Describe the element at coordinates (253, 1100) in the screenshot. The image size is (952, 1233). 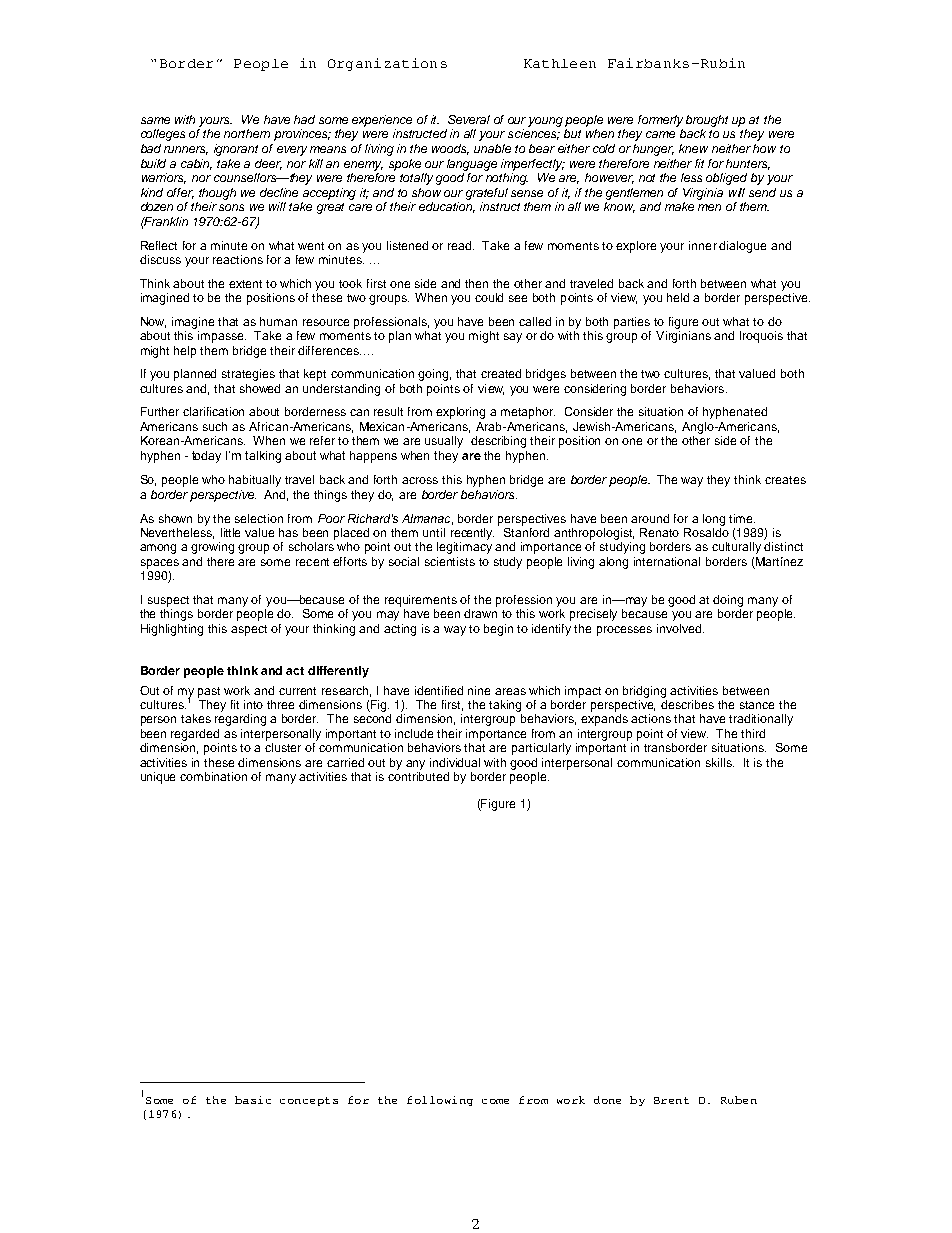
I see `basic` at that location.
